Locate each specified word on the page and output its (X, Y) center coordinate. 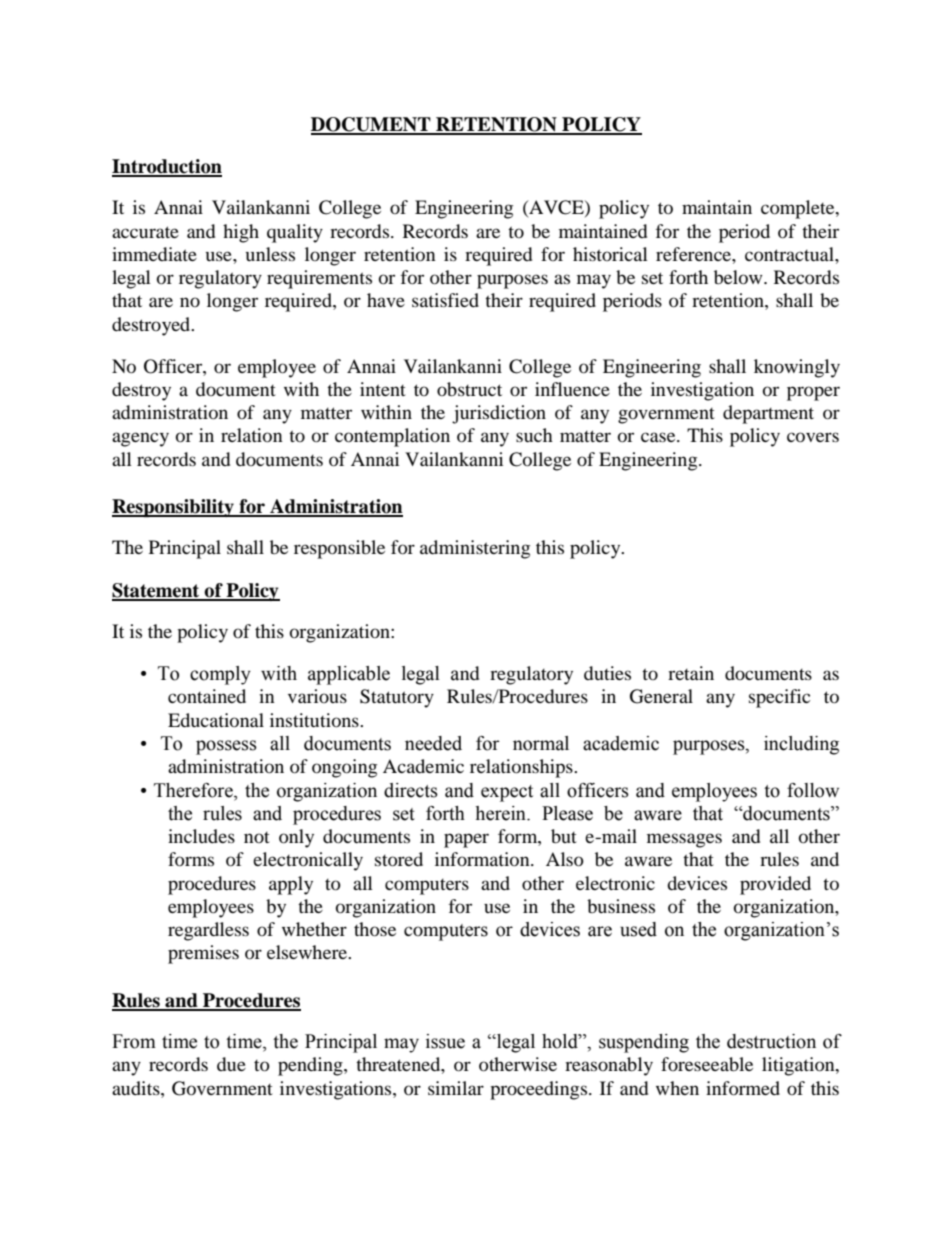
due (231, 1064)
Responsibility (174, 508)
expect (507, 793)
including (801, 745)
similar (456, 1088)
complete (799, 209)
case (659, 437)
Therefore (194, 790)
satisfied (445, 300)
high (241, 233)
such (534, 435)
